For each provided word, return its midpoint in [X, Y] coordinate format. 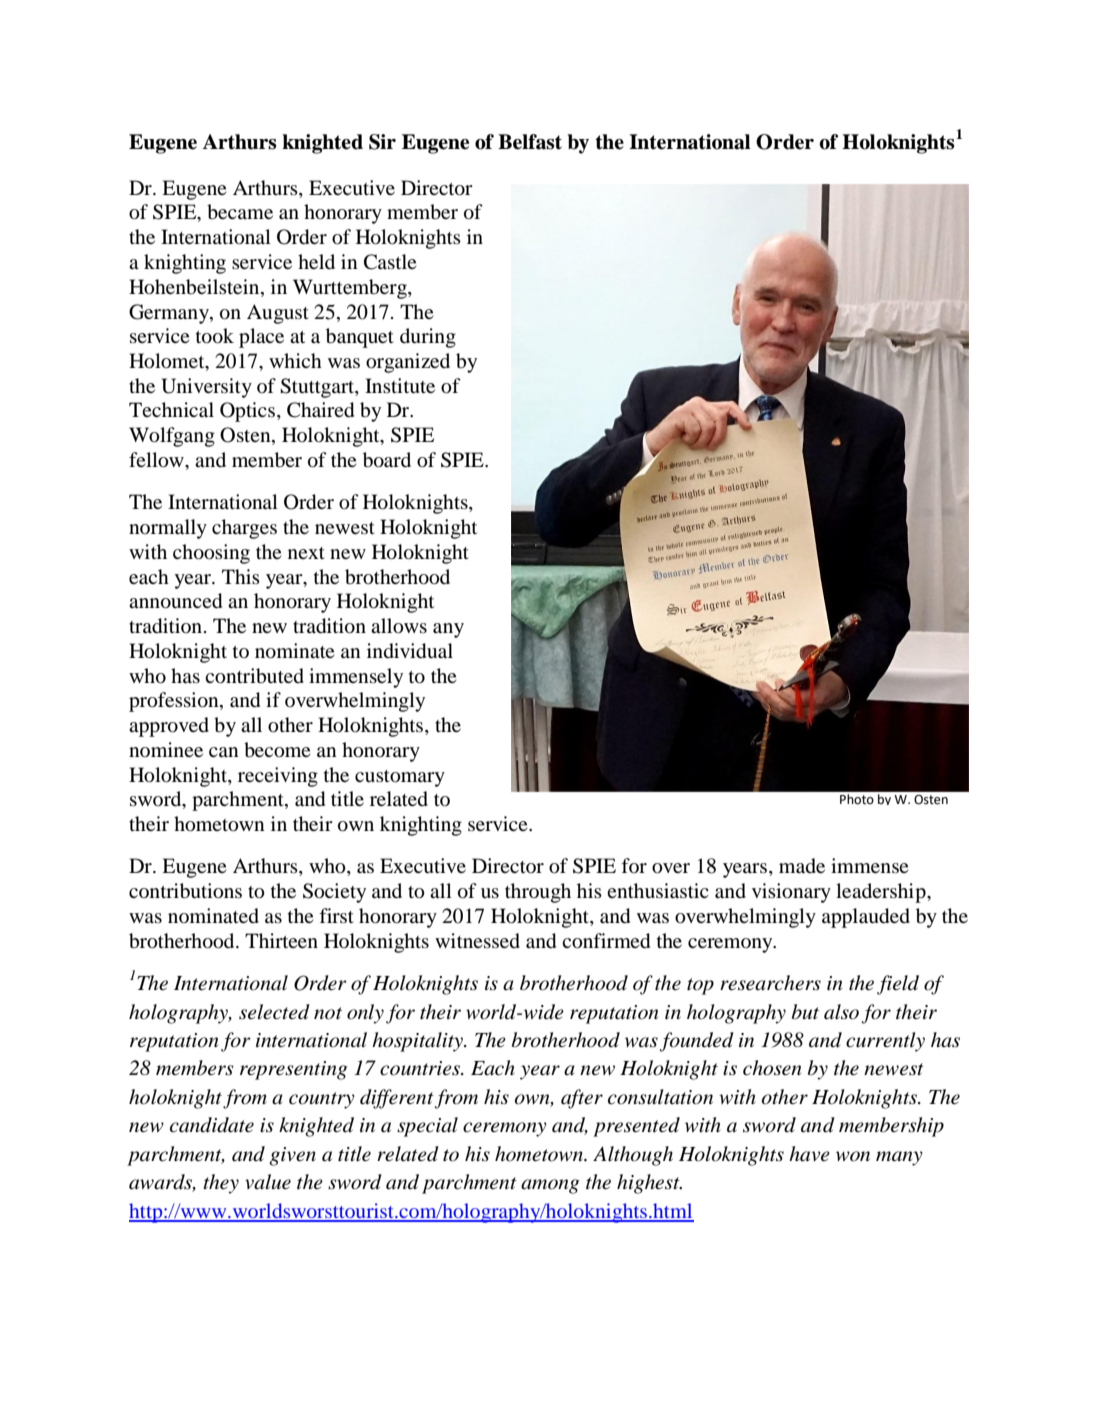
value [268, 1181]
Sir [382, 142]
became [240, 212]
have [809, 1154]
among [550, 1186]
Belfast [530, 142]
